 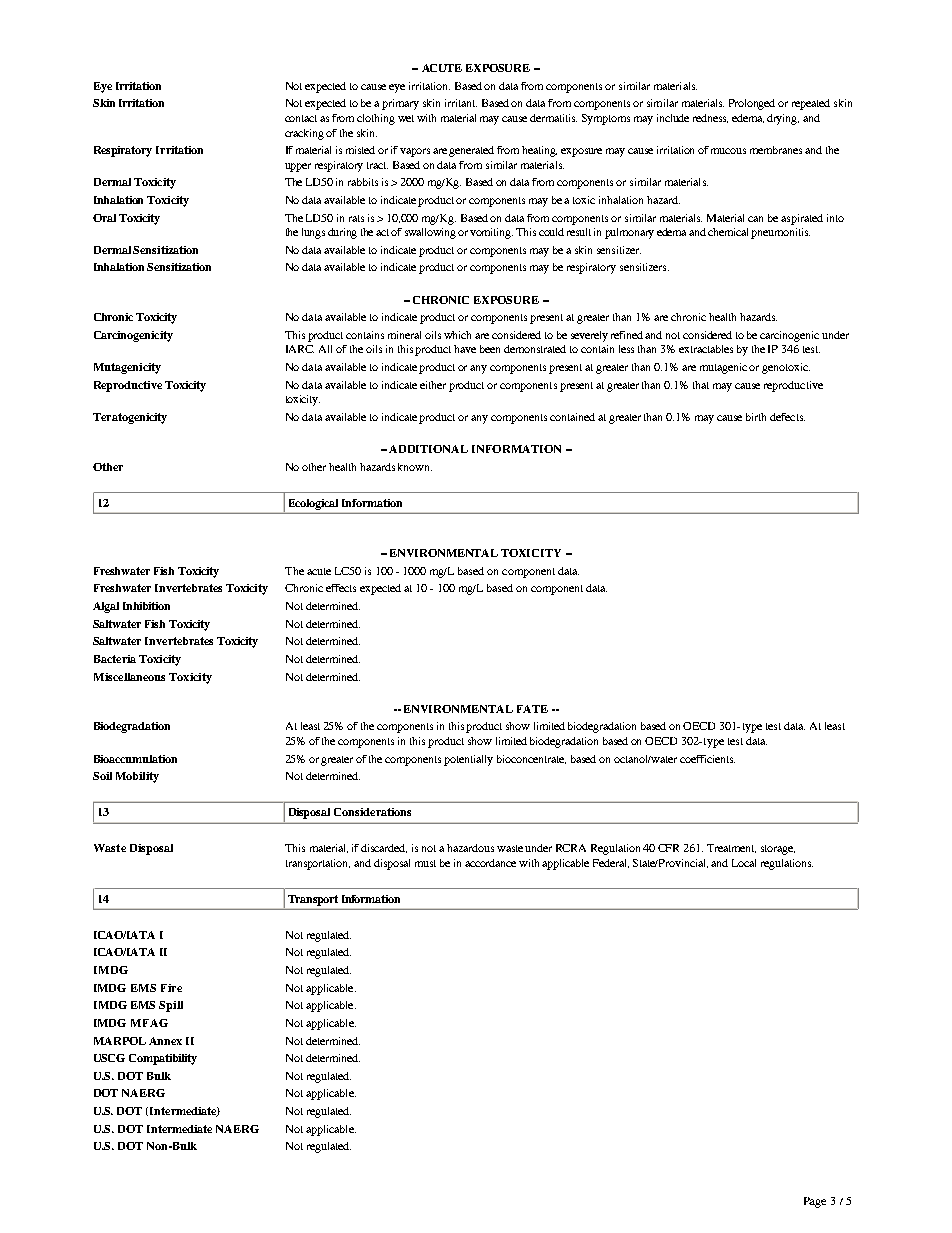 What do you see at coordinates (471, 151) in the document?
I see `generated` at bounding box center [471, 151].
